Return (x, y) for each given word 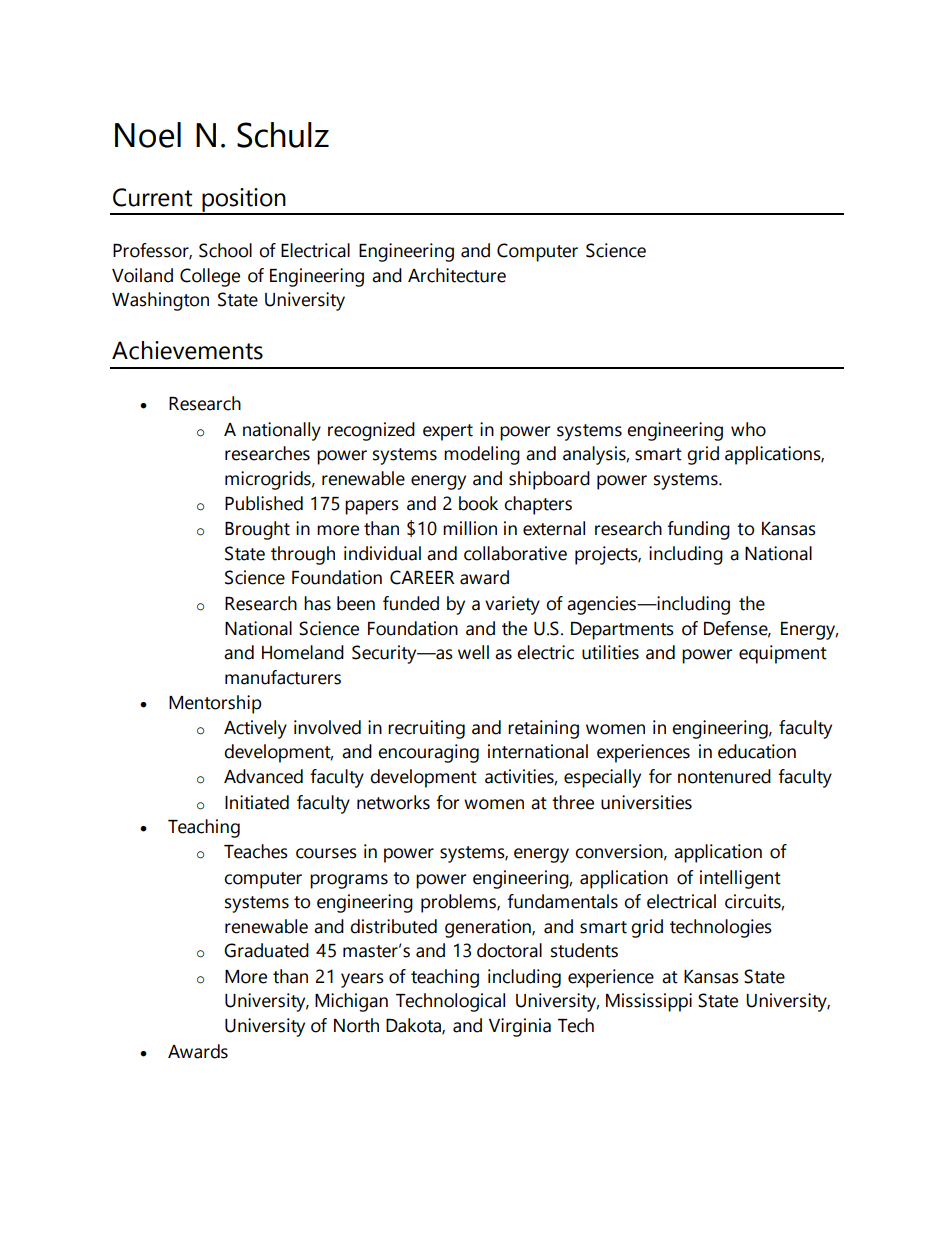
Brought (257, 530)
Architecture (457, 275)
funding (698, 530)
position (244, 201)
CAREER (422, 577)
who (748, 429)
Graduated (266, 950)
